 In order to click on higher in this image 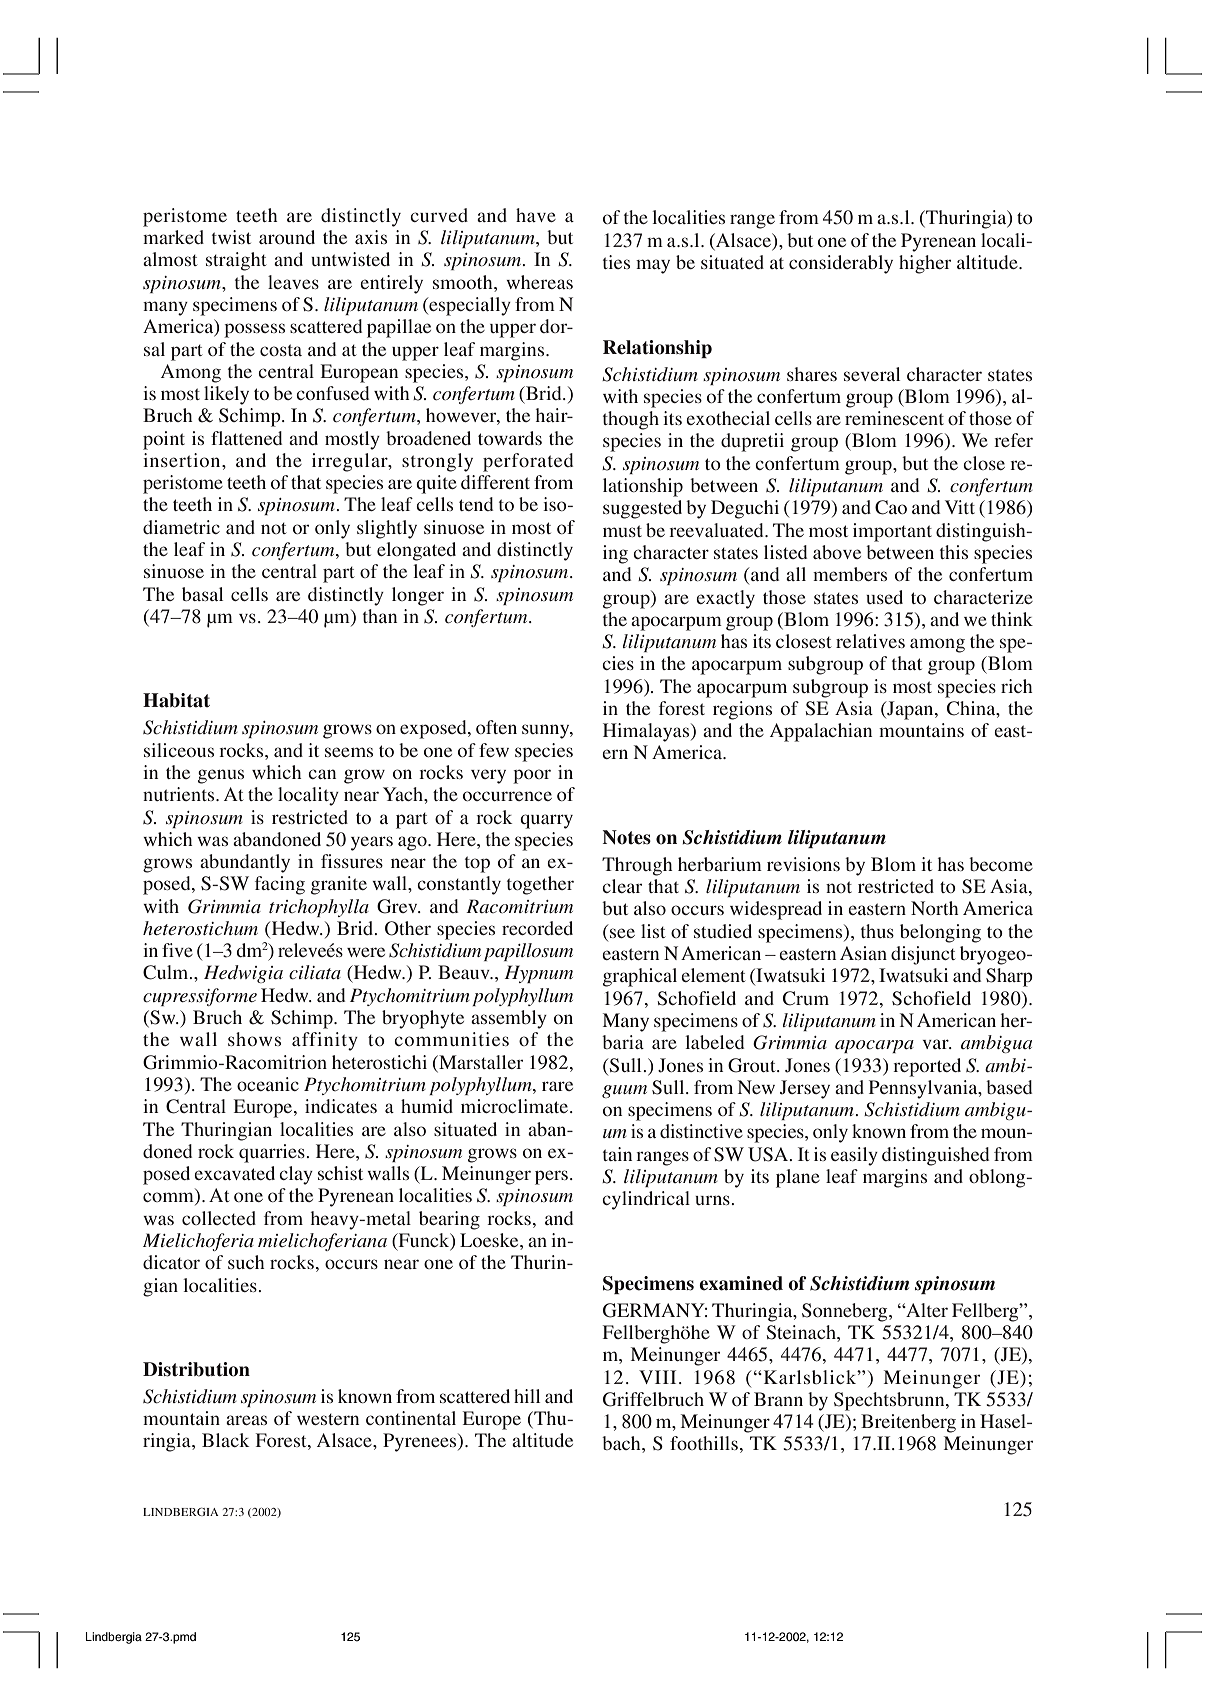, I will do `click(925, 264)`.
